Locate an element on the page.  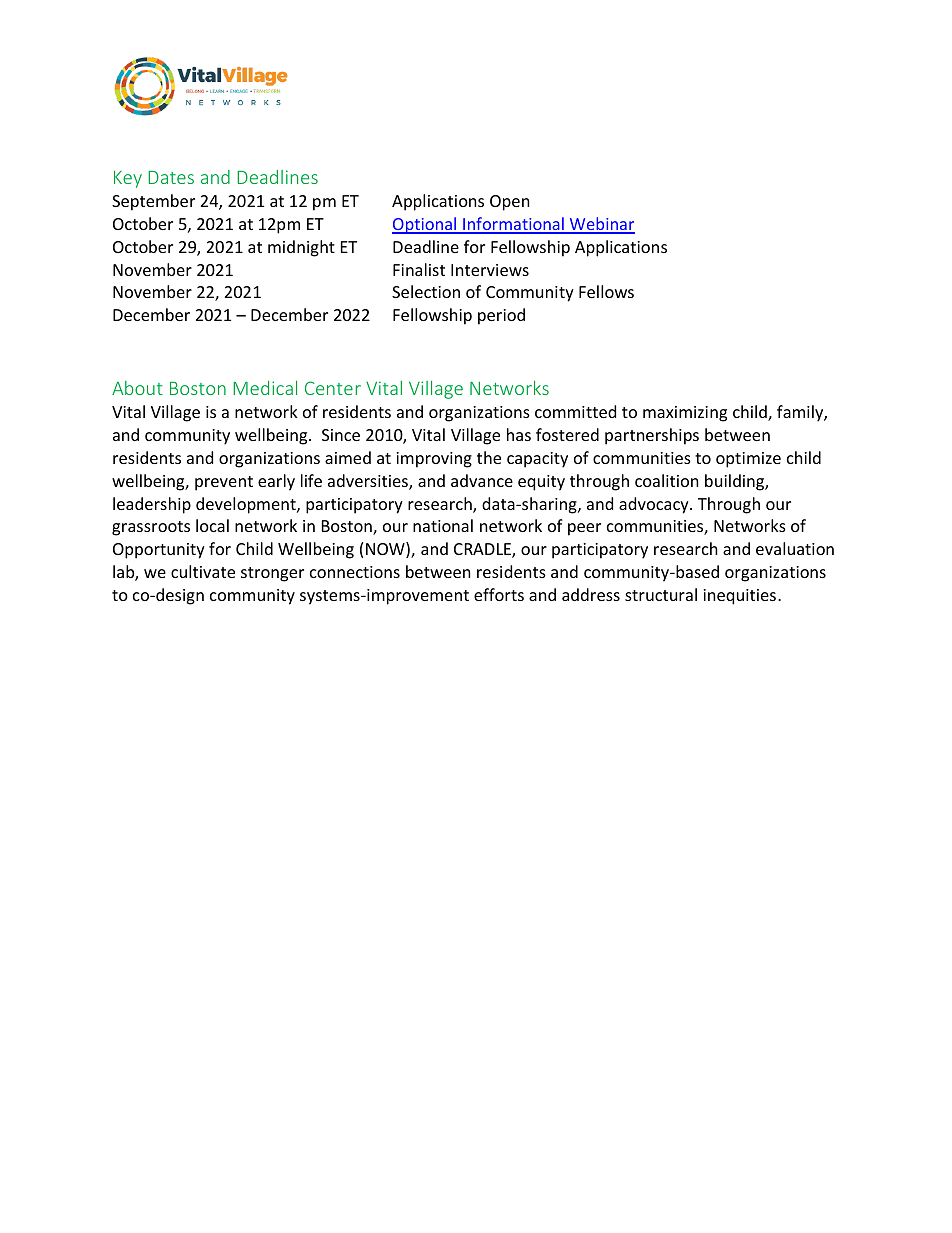
Webinar is located at coordinates (601, 225).
